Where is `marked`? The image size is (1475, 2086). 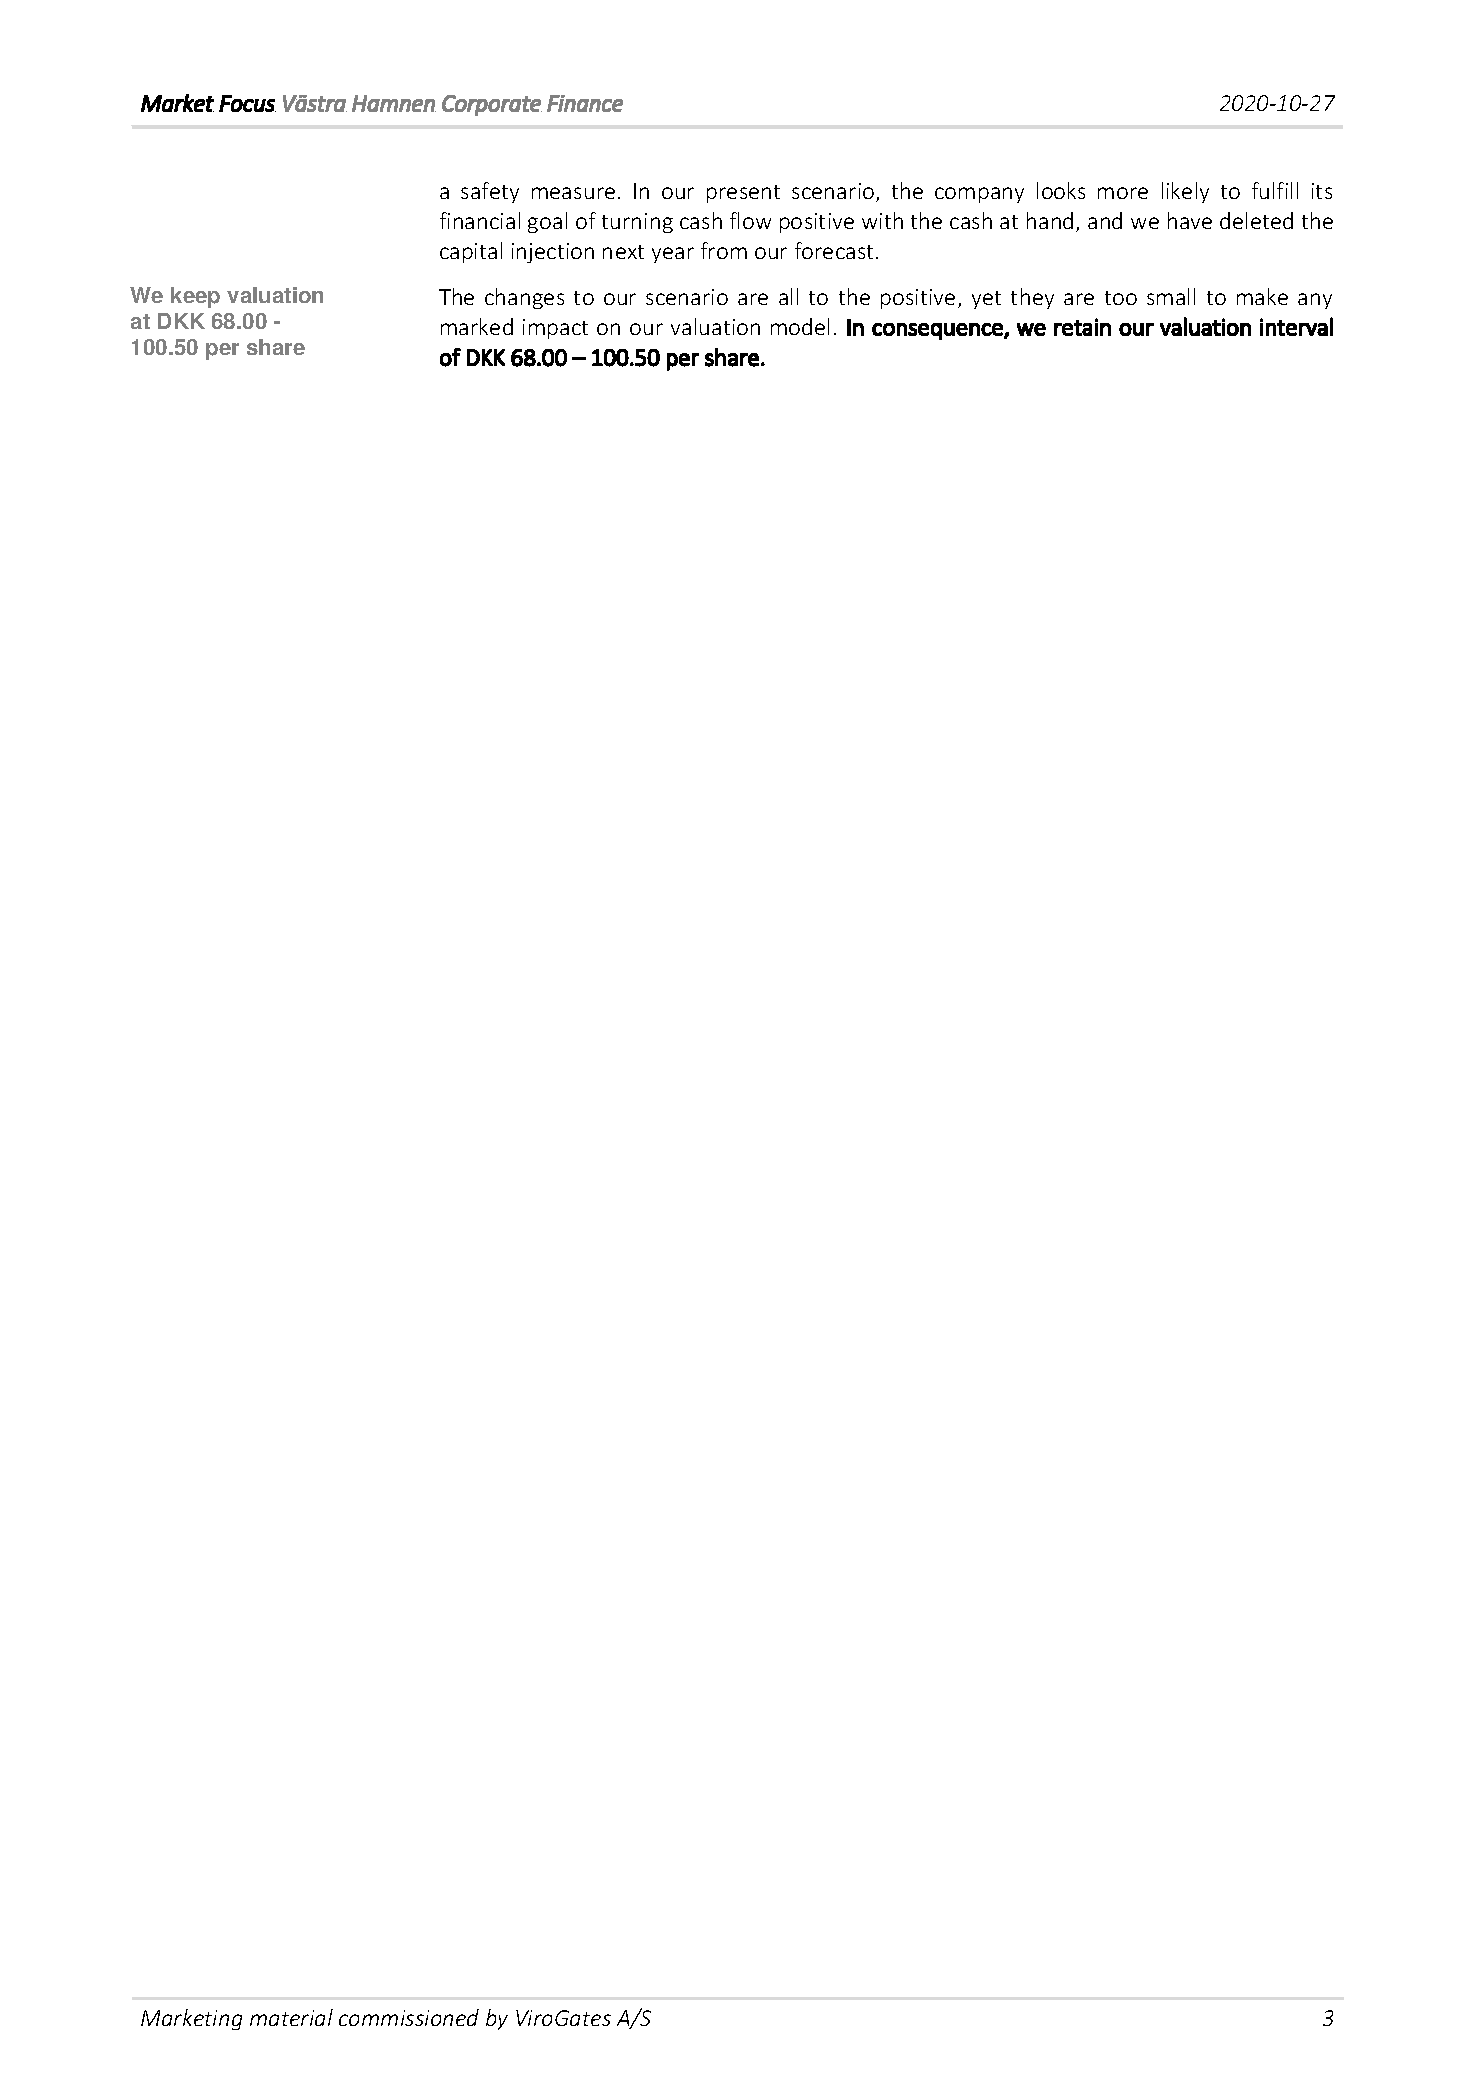
marked is located at coordinates (477, 326).
